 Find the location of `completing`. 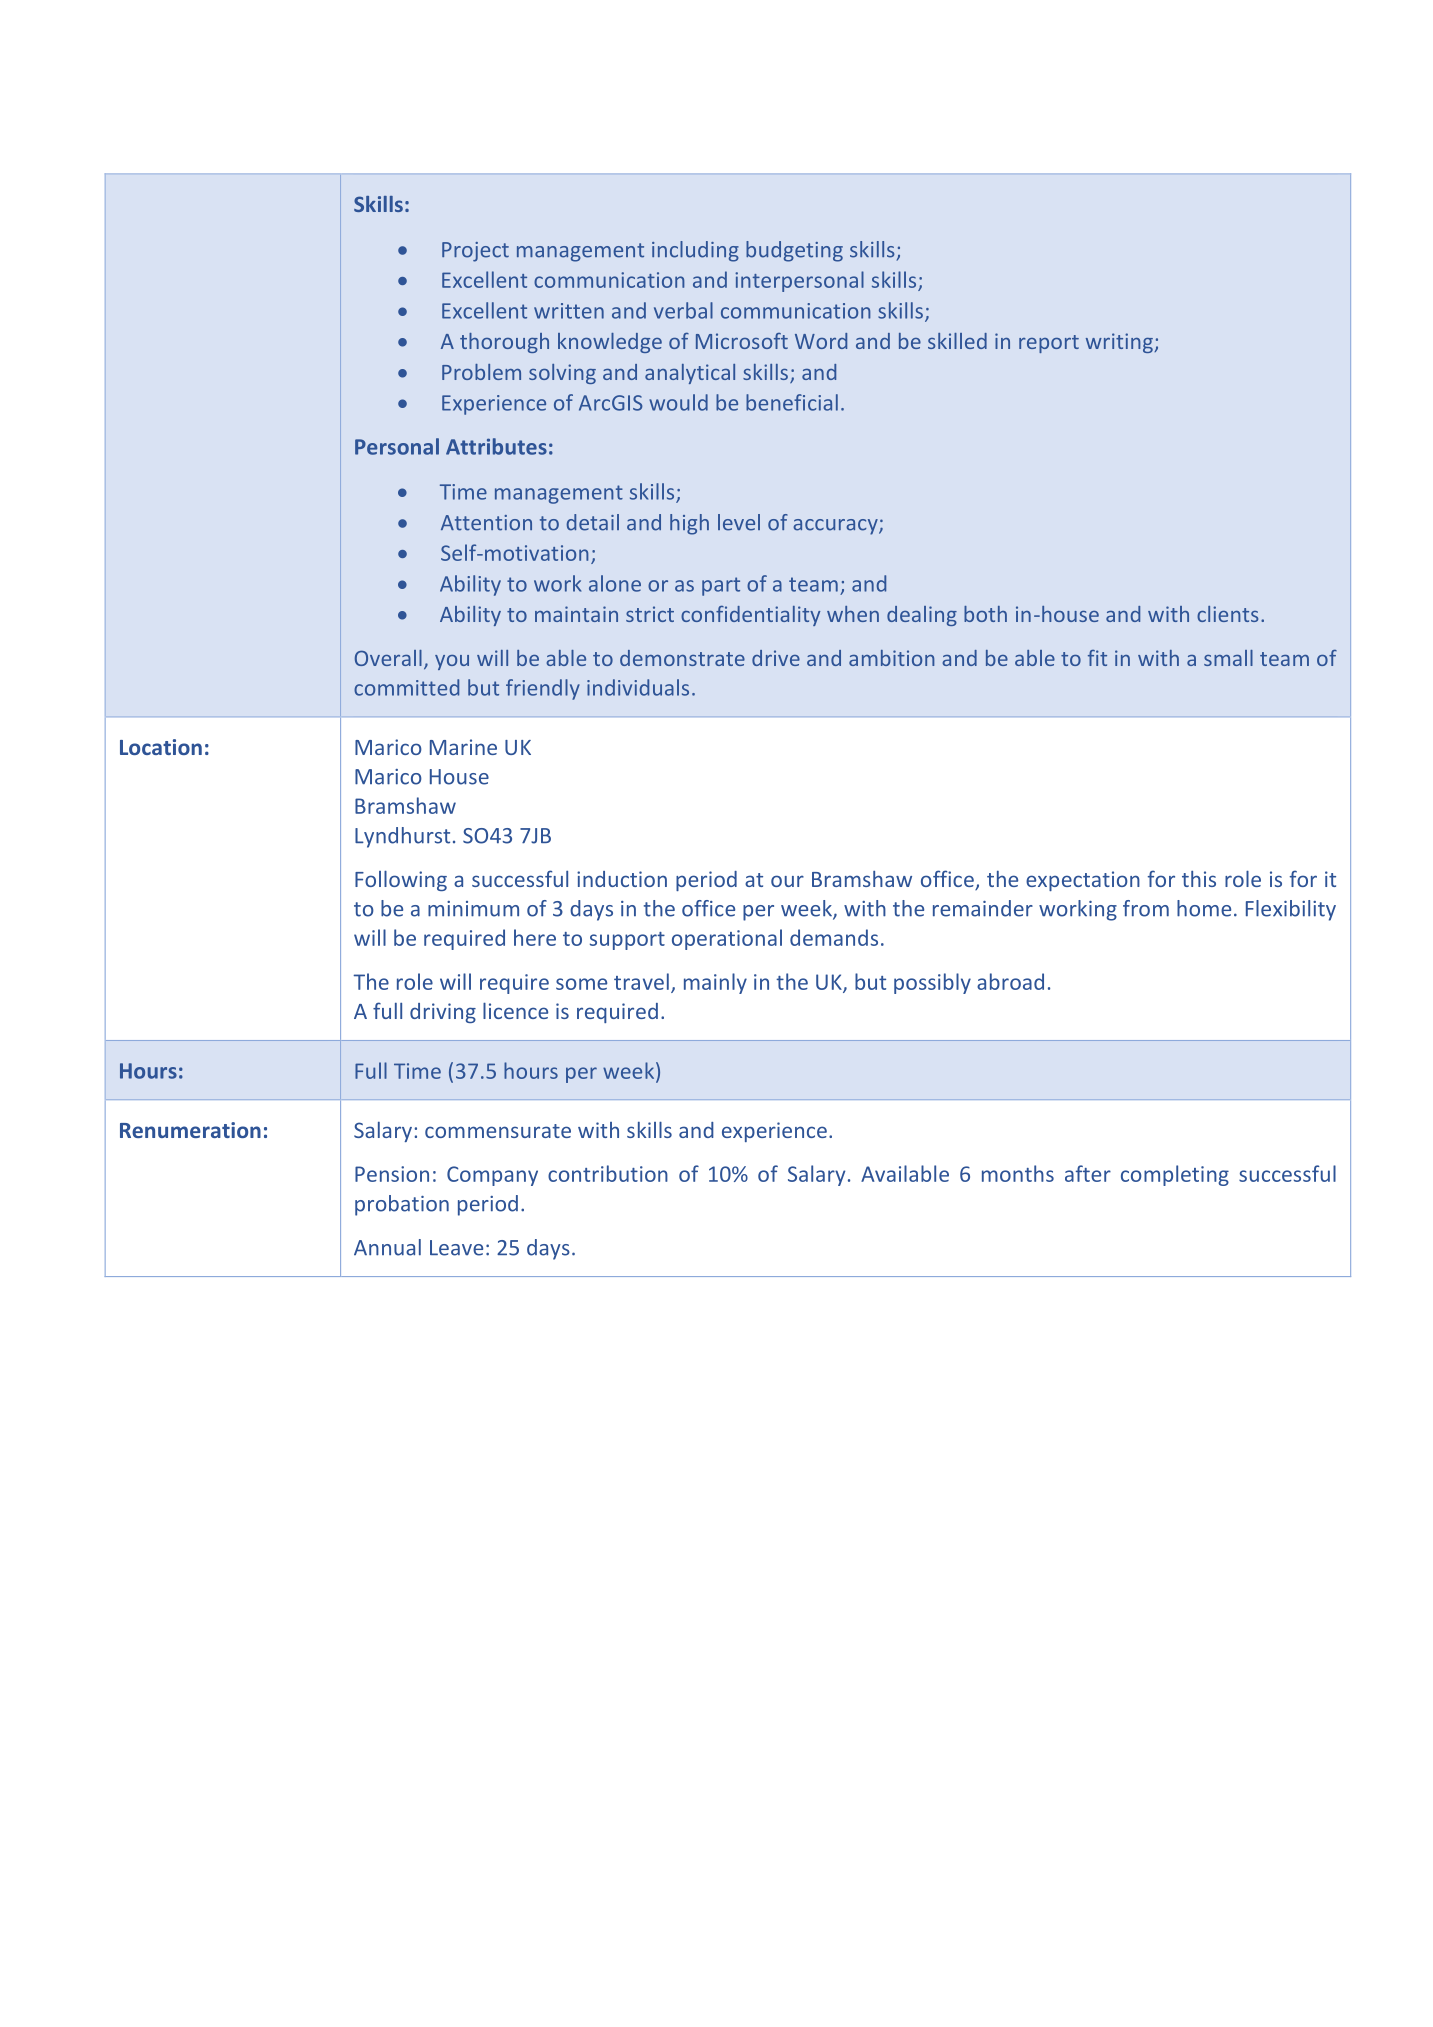

completing is located at coordinates (1175, 1175).
